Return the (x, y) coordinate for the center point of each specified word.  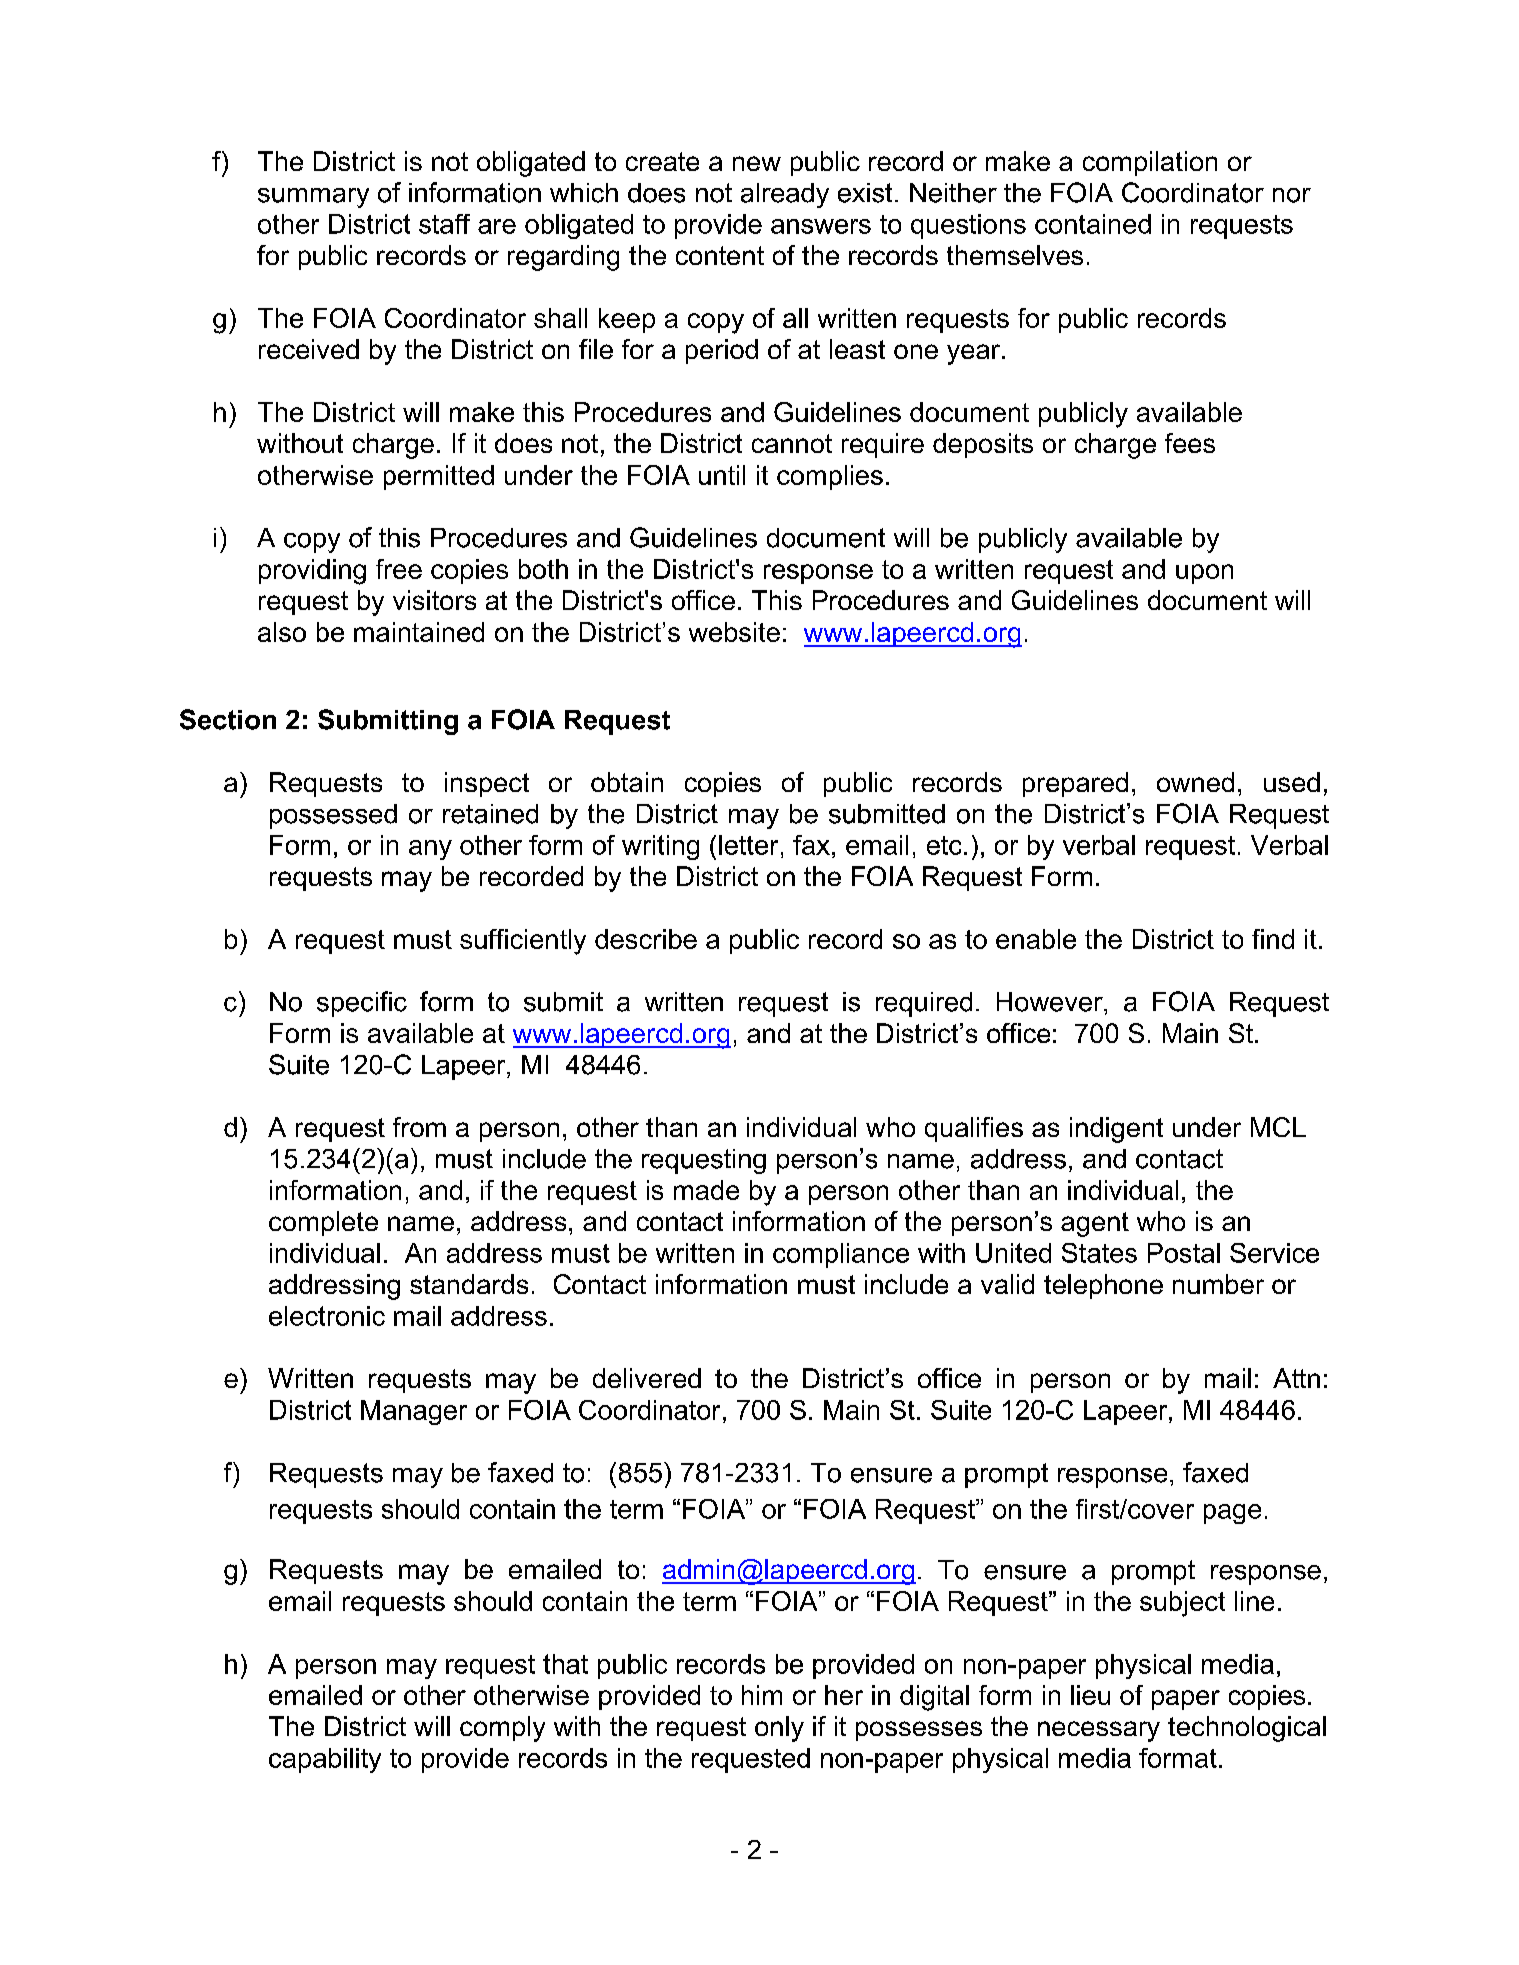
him (762, 1695)
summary (313, 198)
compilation (1150, 163)
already (785, 195)
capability (325, 1760)
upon (1204, 574)
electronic (327, 1316)
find (1273, 939)
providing (312, 572)
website (734, 632)
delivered (647, 1378)
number (1218, 1284)
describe (646, 939)
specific (362, 1004)
